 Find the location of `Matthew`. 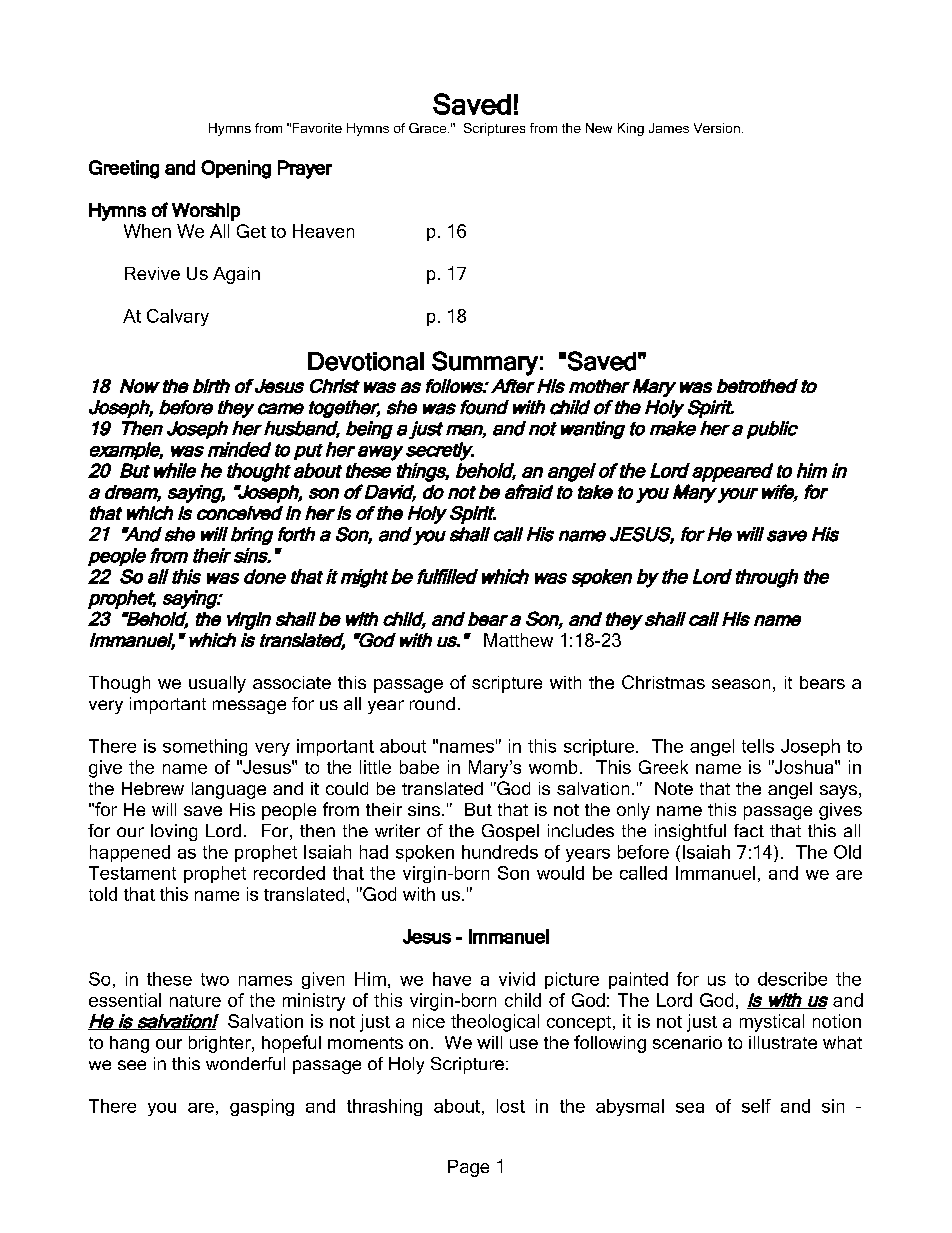

Matthew is located at coordinates (518, 640).
